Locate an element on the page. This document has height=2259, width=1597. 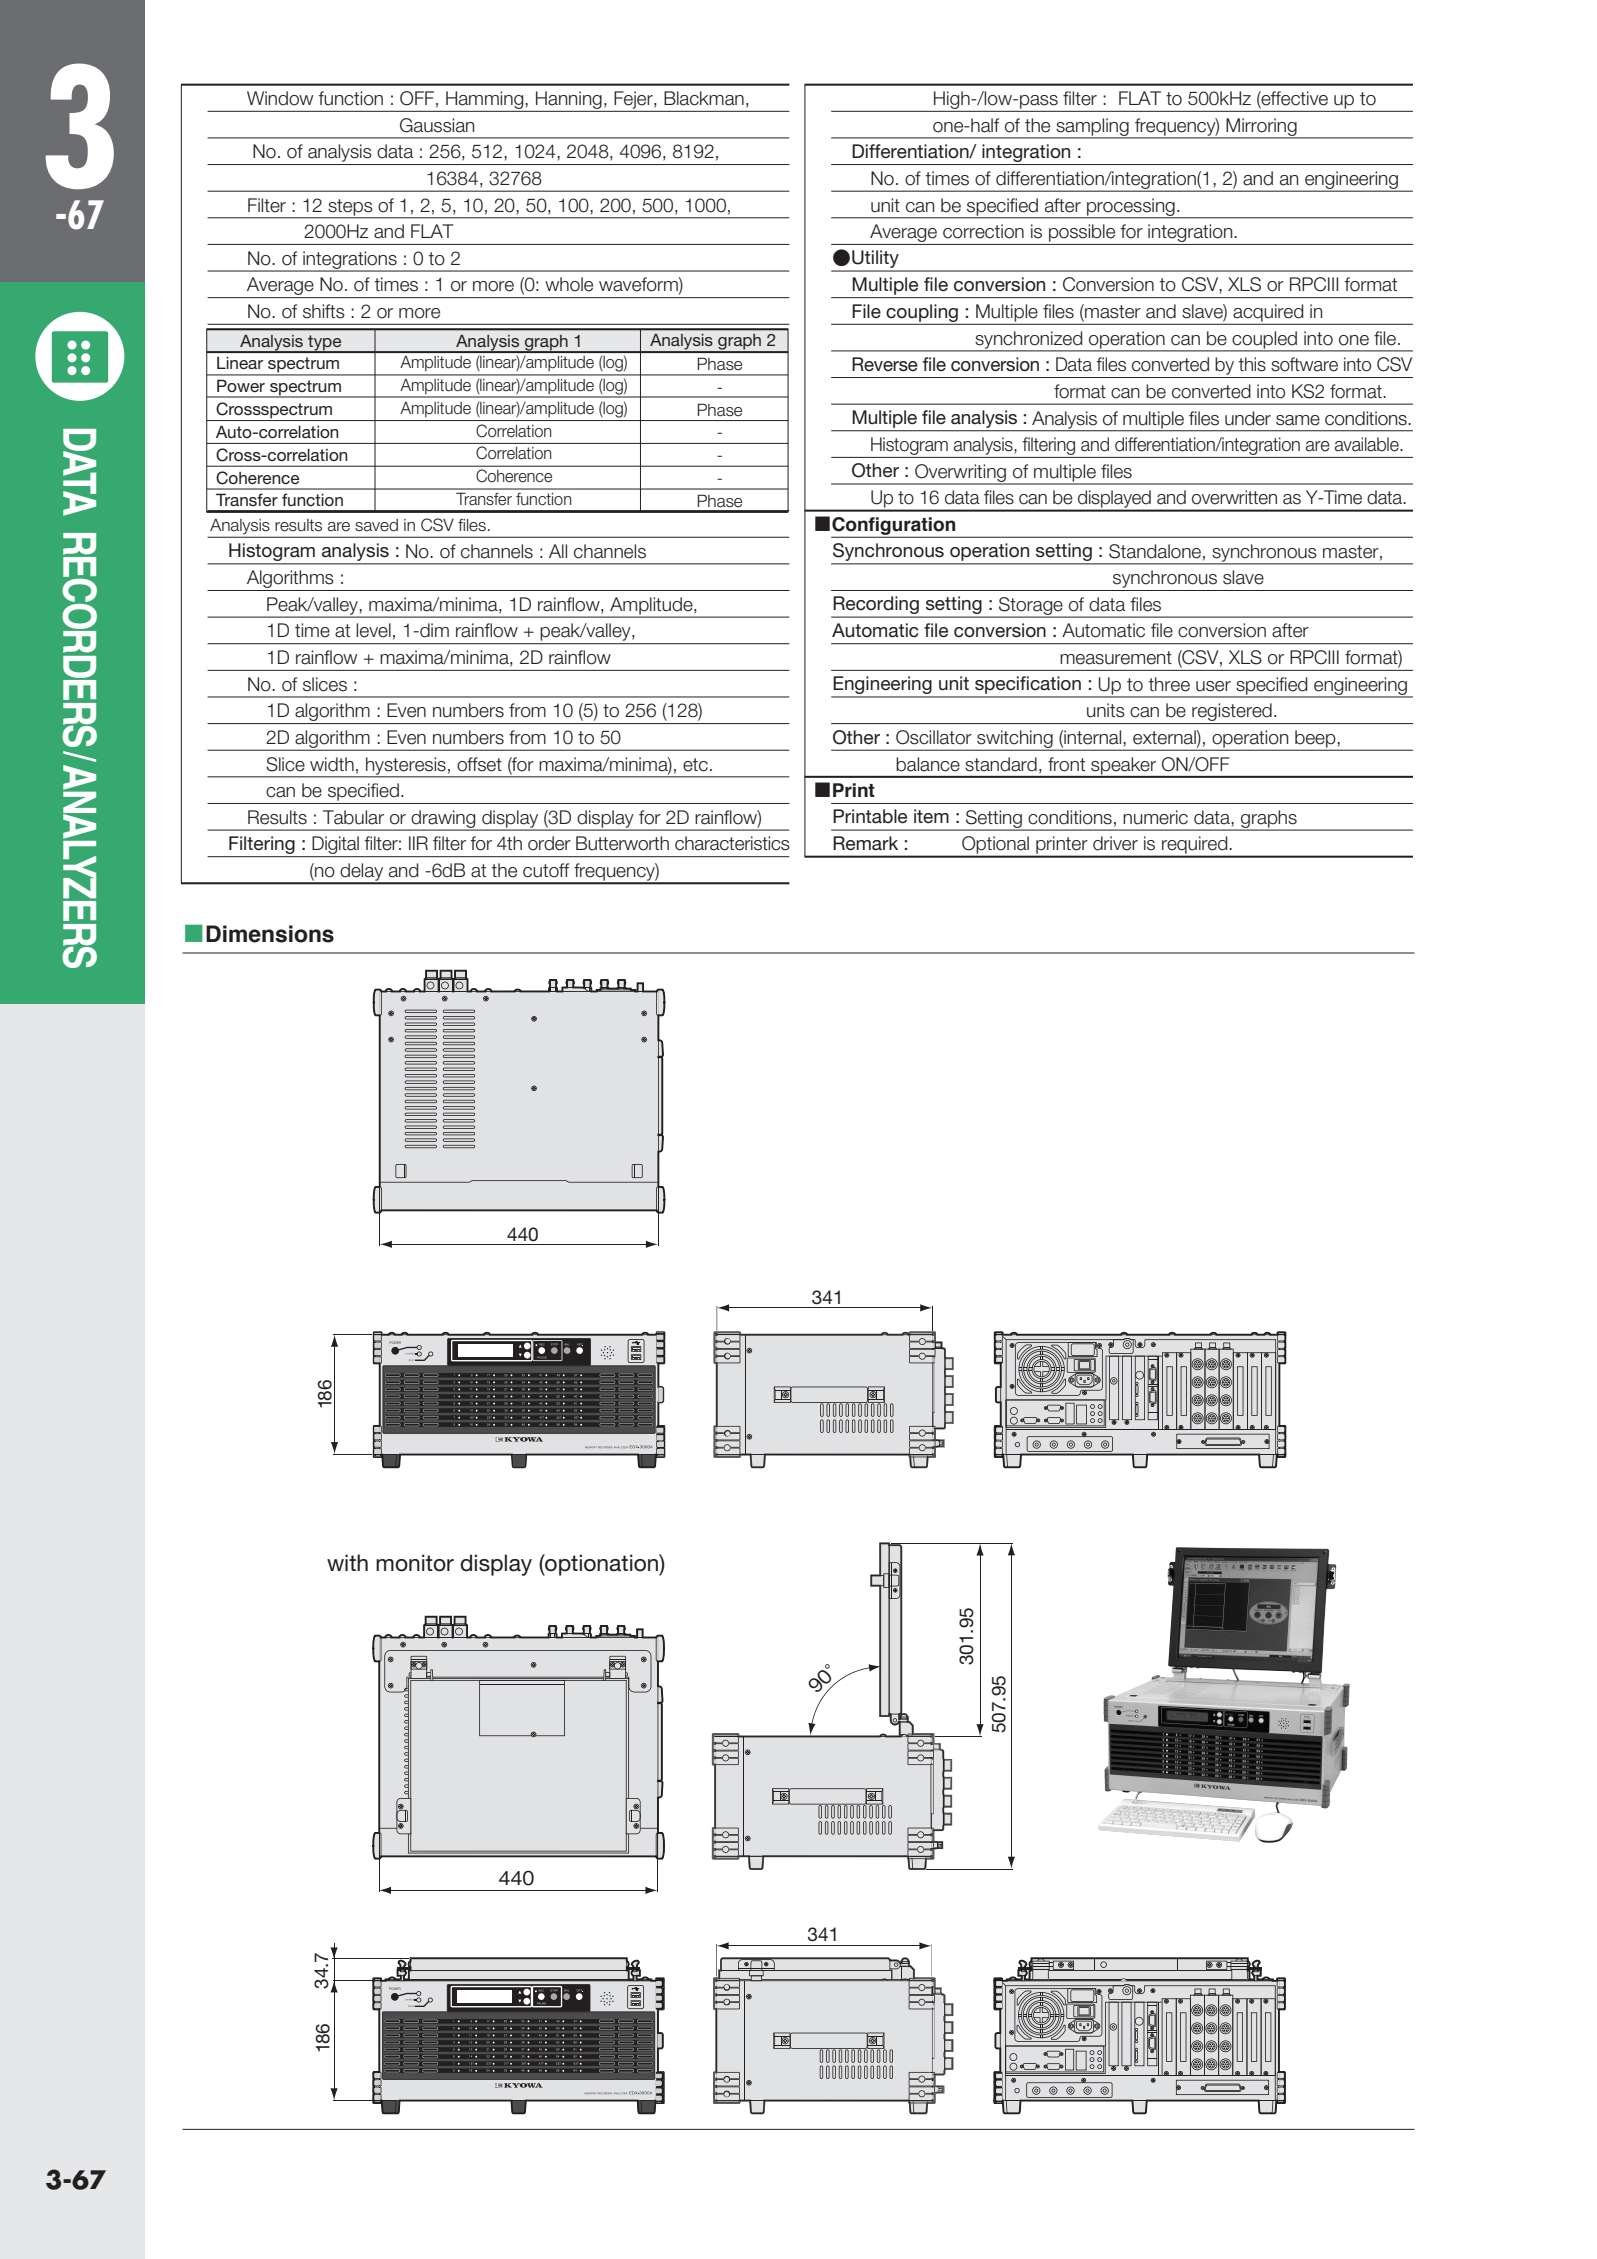
characteristics is located at coordinates (732, 843).
